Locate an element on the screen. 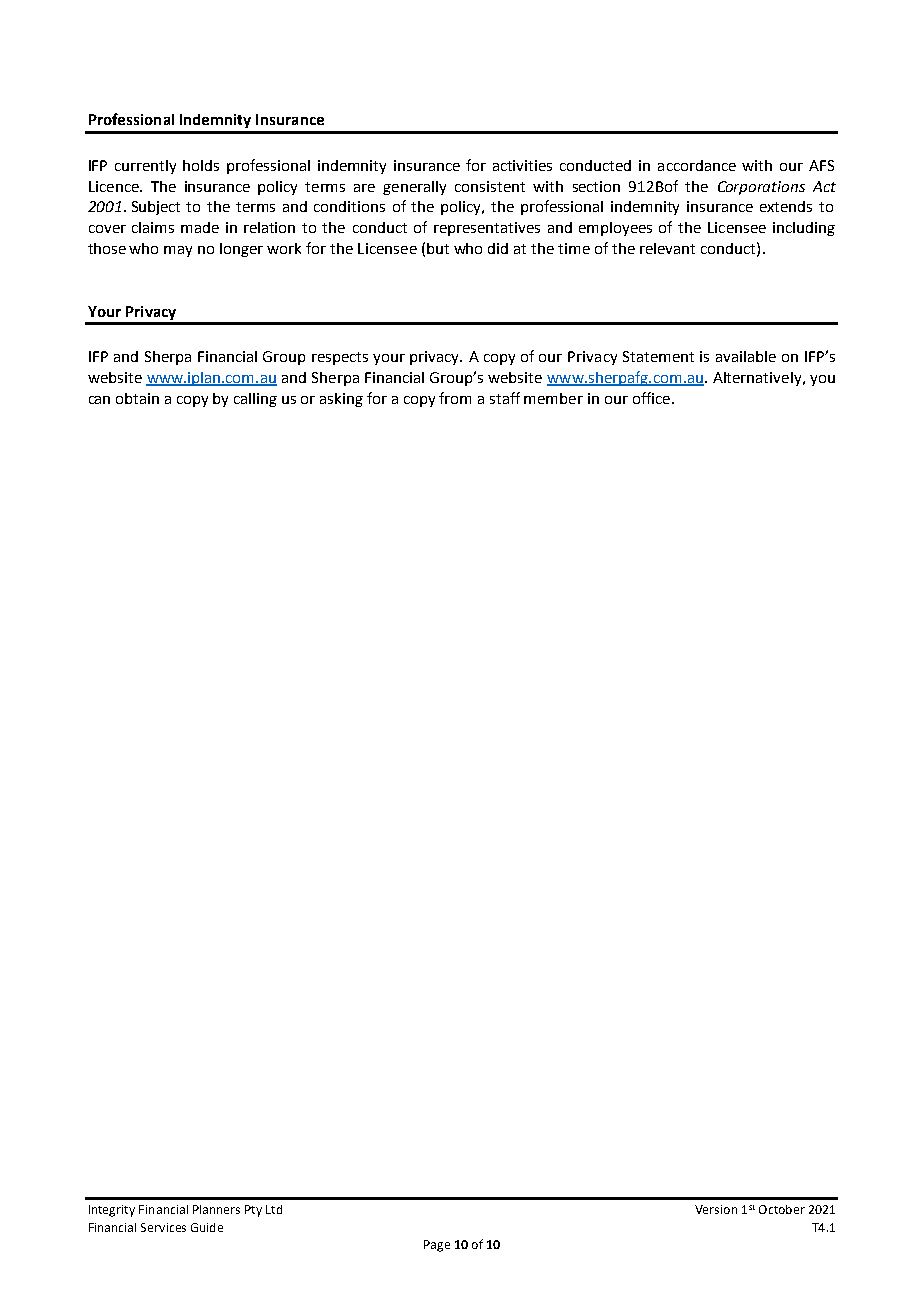 The width and height of the screenshot is (924, 1307). consistent is located at coordinates (490, 186).
